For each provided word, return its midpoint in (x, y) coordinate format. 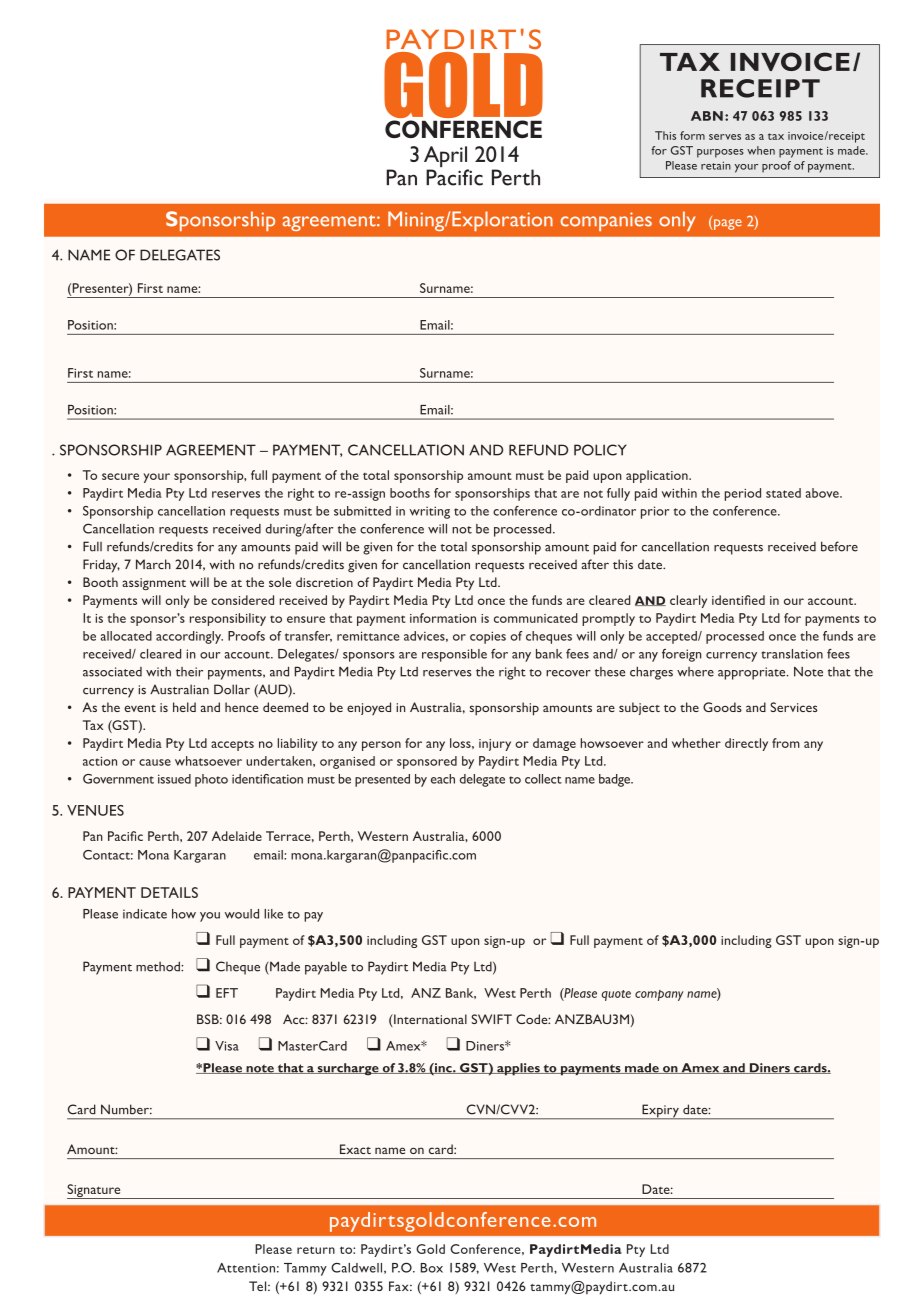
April (446, 158)
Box (432, 1268)
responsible (454, 655)
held (184, 707)
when (761, 150)
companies (606, 221)
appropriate (753, 673)
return (316, 1250)
